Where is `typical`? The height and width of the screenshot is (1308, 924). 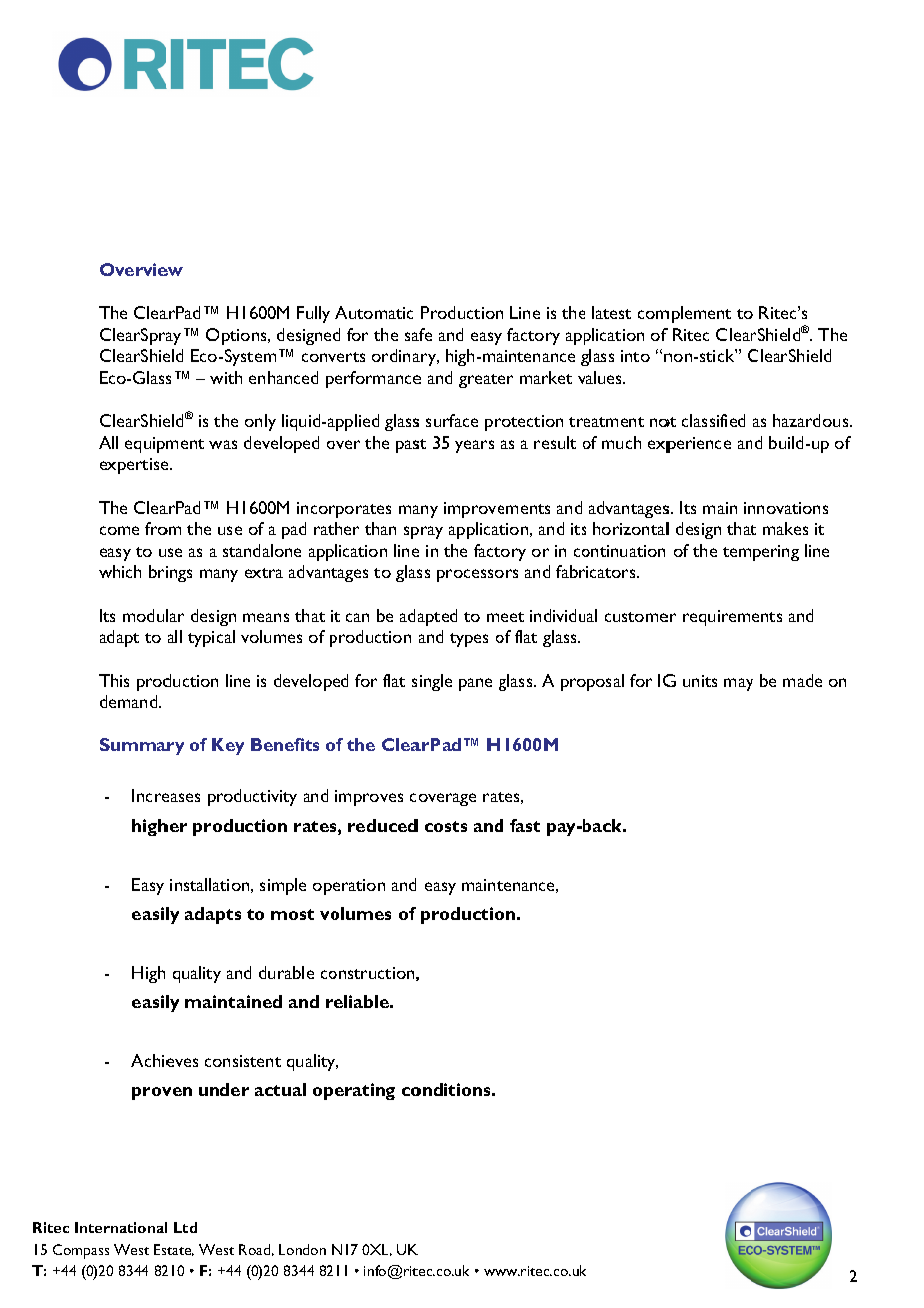
typical is located at coordinates (211, 638).
